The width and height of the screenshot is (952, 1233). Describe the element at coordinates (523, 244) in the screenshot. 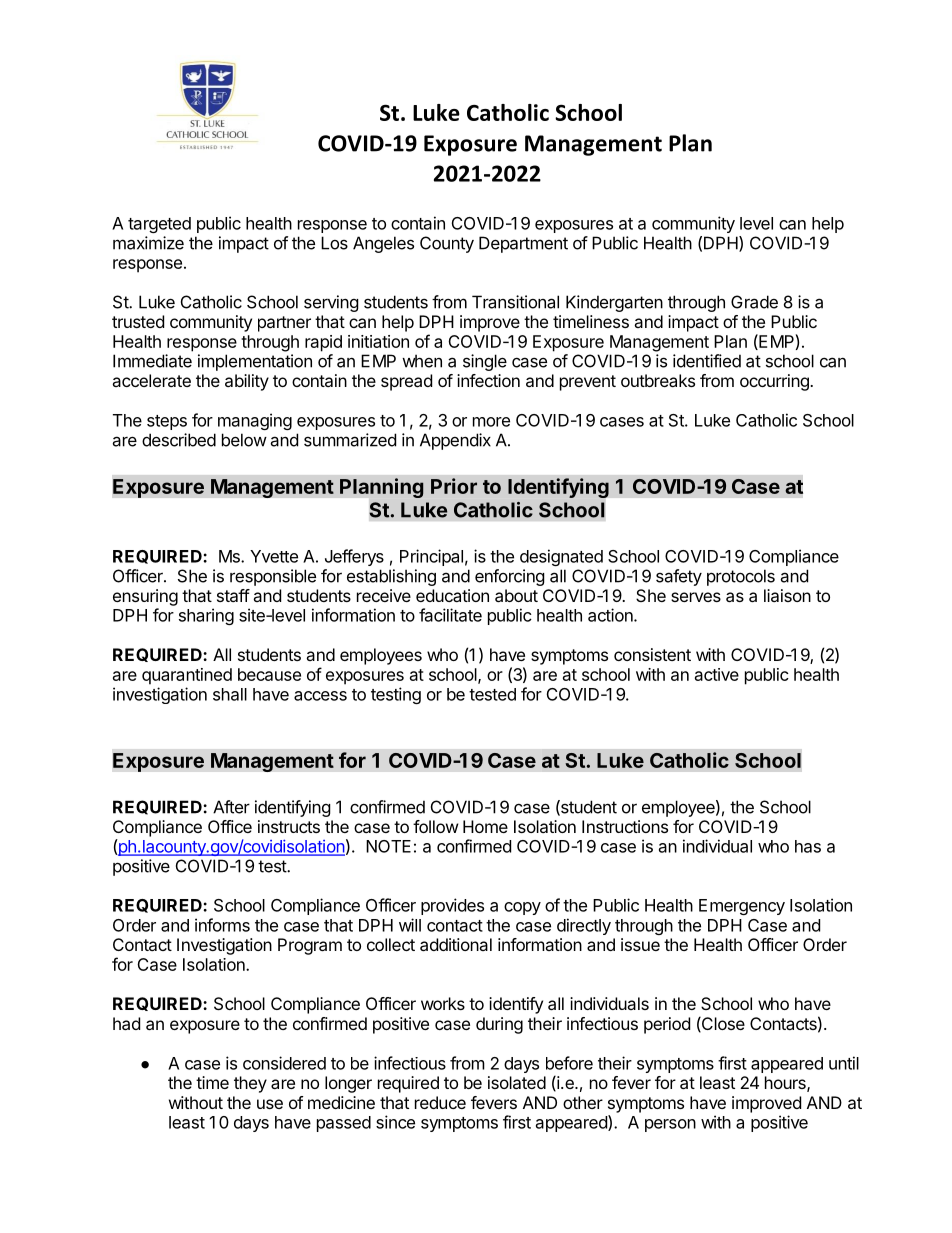

I see `Department` at that location.
